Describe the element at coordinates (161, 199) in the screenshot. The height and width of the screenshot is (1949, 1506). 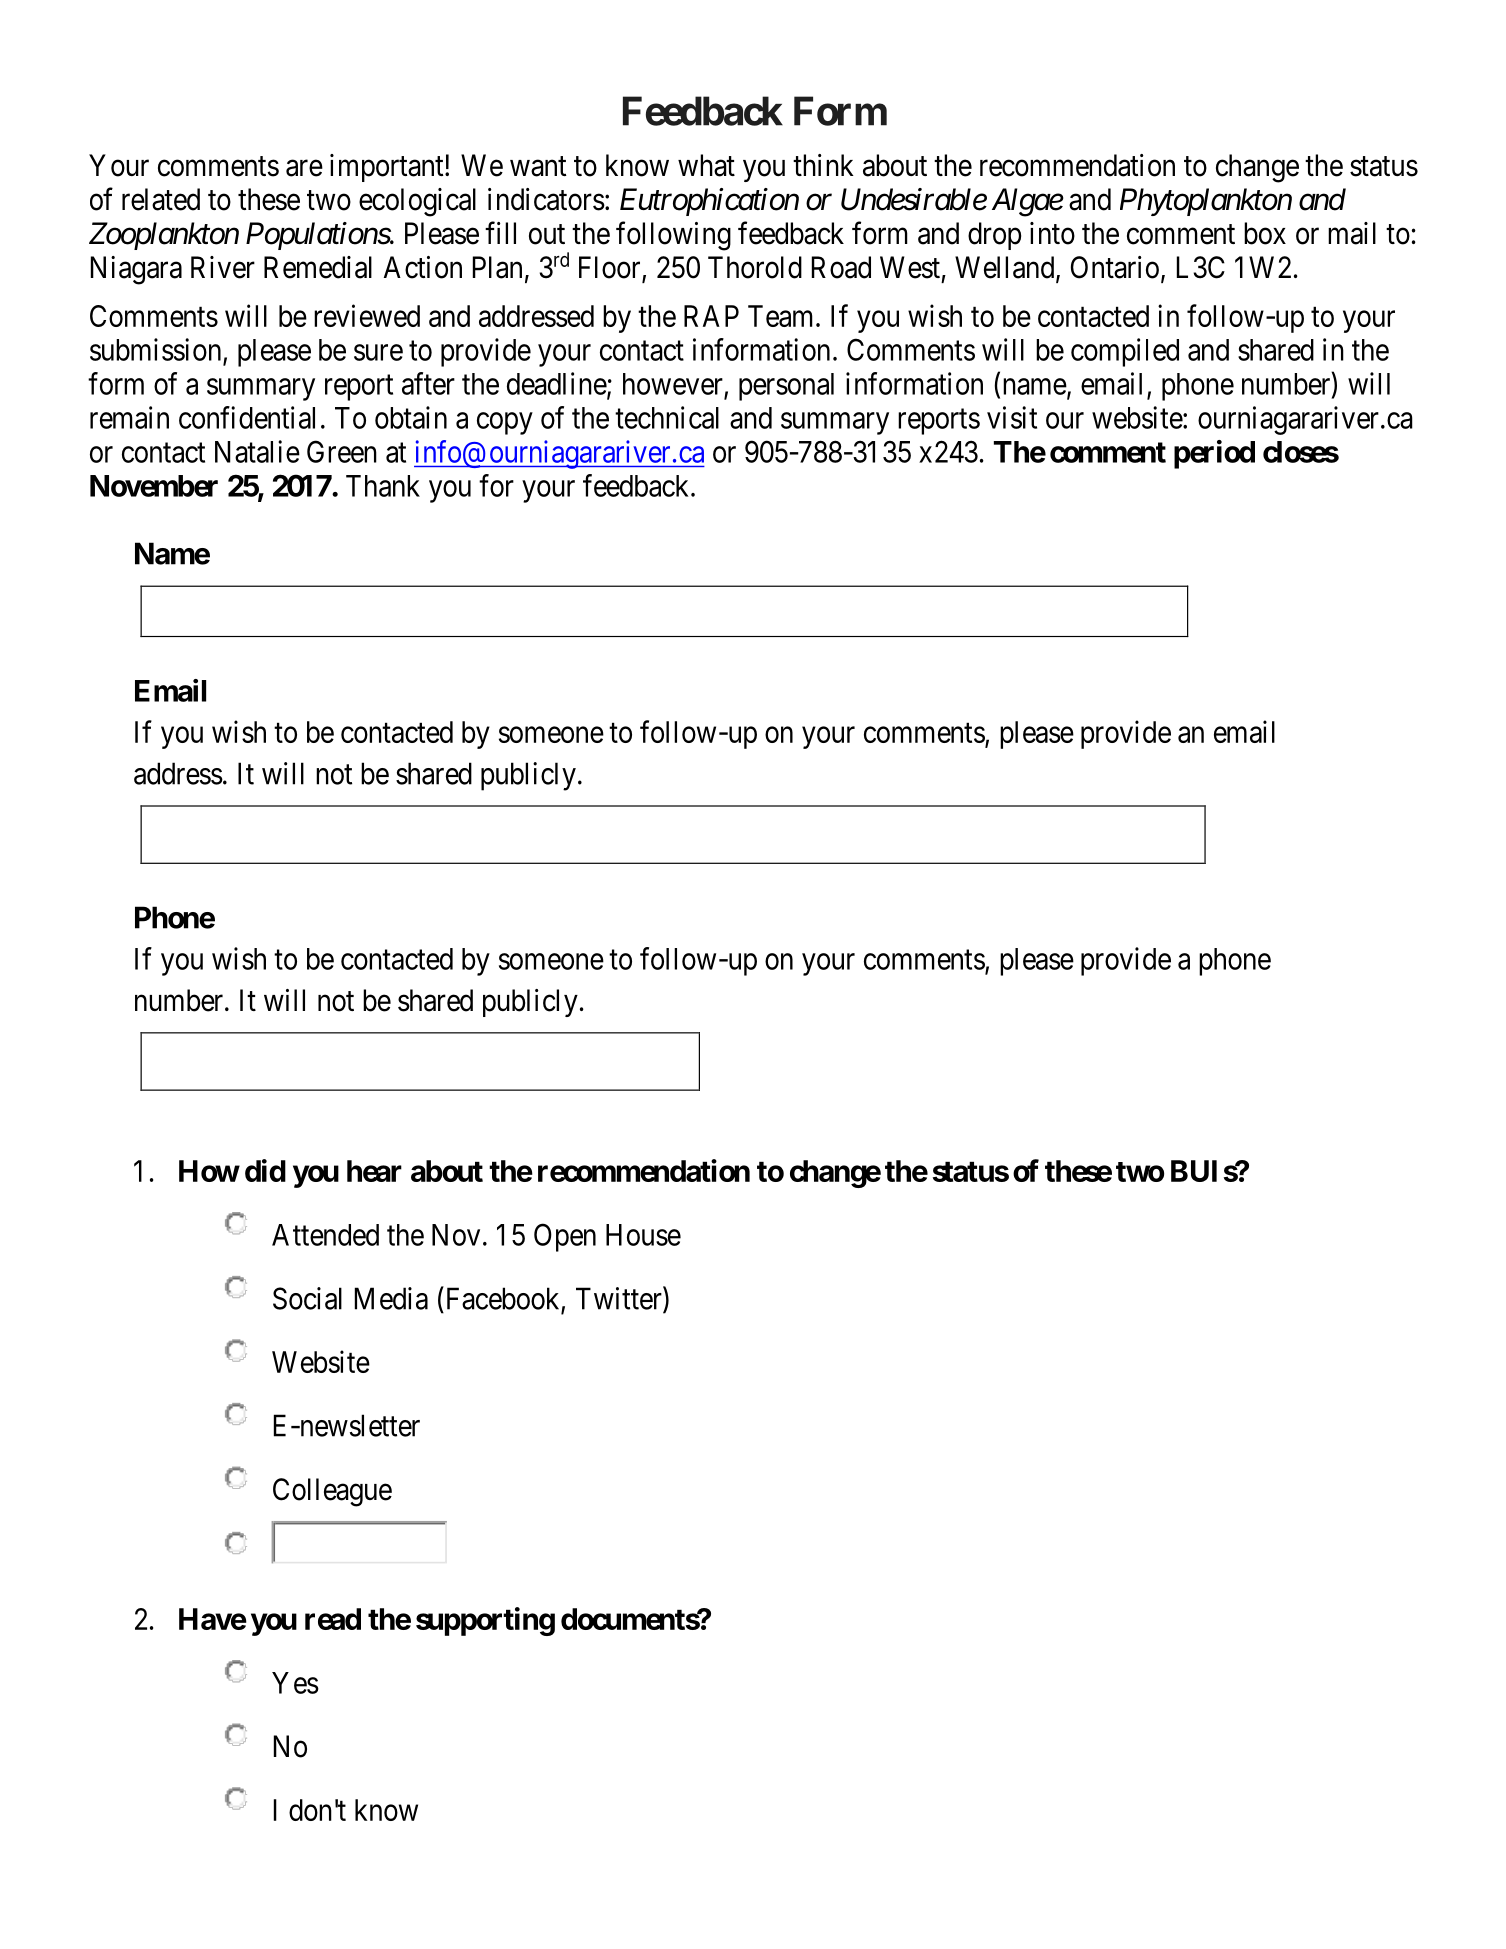
I see `related` at that location.
